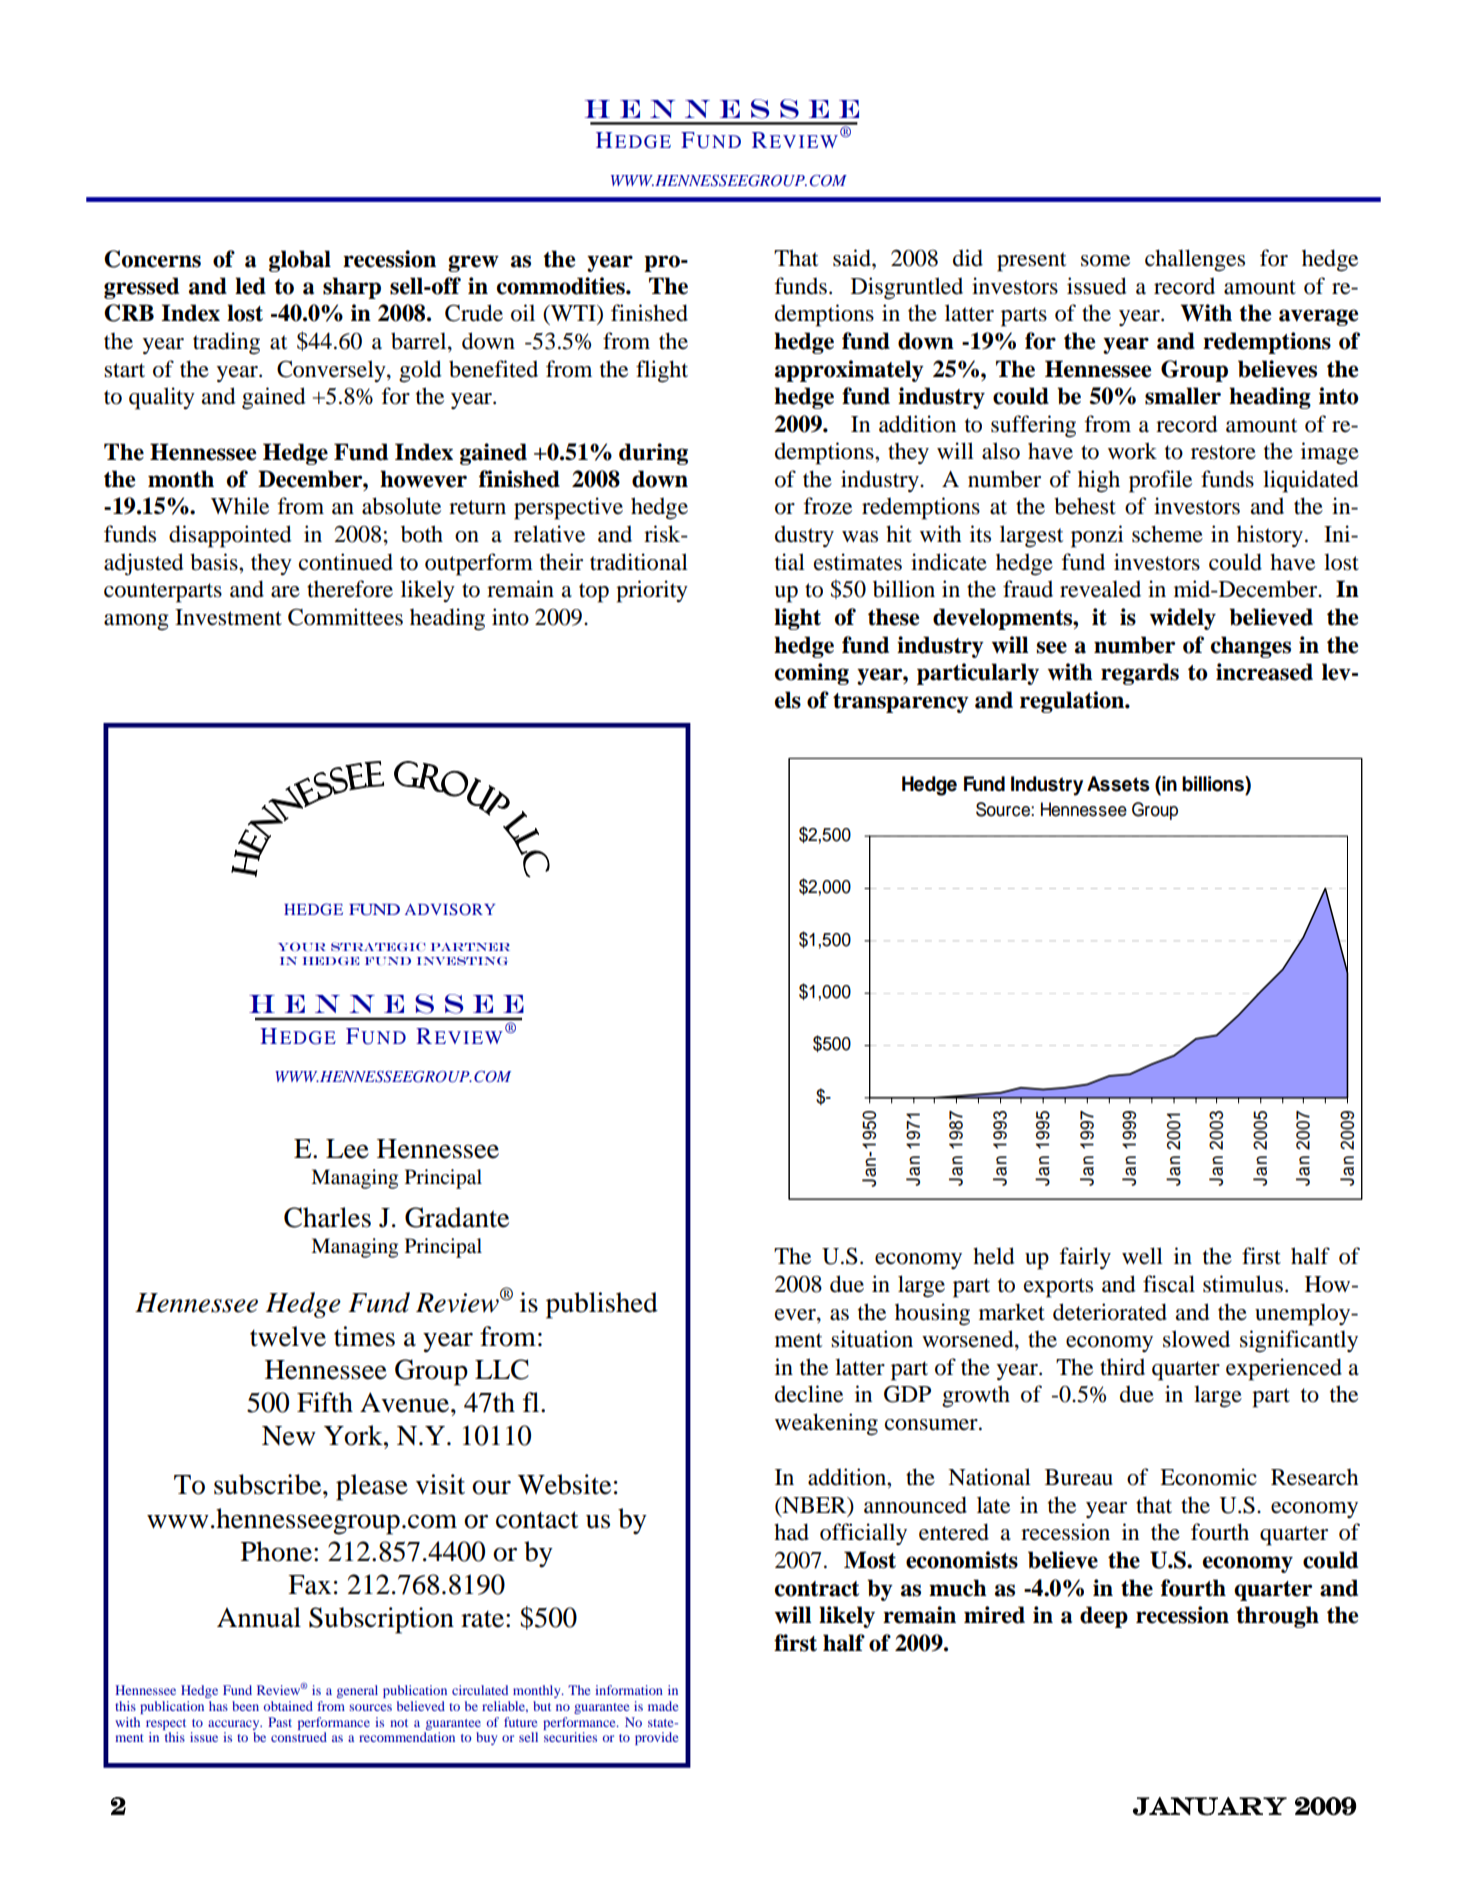 The image size is (1467, 1899). I want to click on trading, so click(226, 343).
